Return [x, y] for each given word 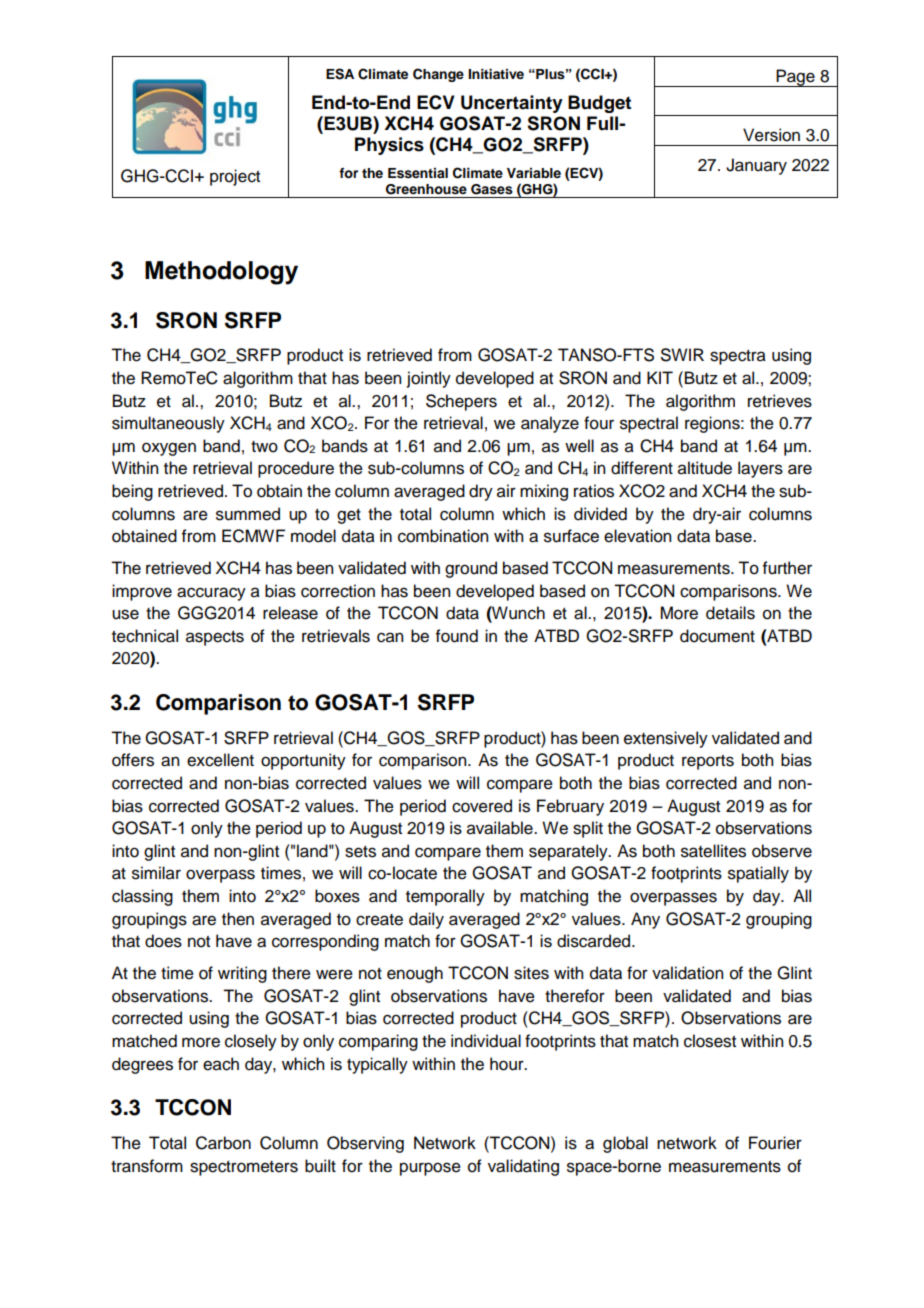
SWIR [682, 355]
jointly [429, 379]
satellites [713, 851]
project [235, 177]
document [717, 636]
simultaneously [168, 424]
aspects [215, 638]
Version [771, 135]
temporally [445, 897]
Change [438, 75]
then [238, 919]
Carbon [223, 1143]
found [457, 636]
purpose [430, 1169]
